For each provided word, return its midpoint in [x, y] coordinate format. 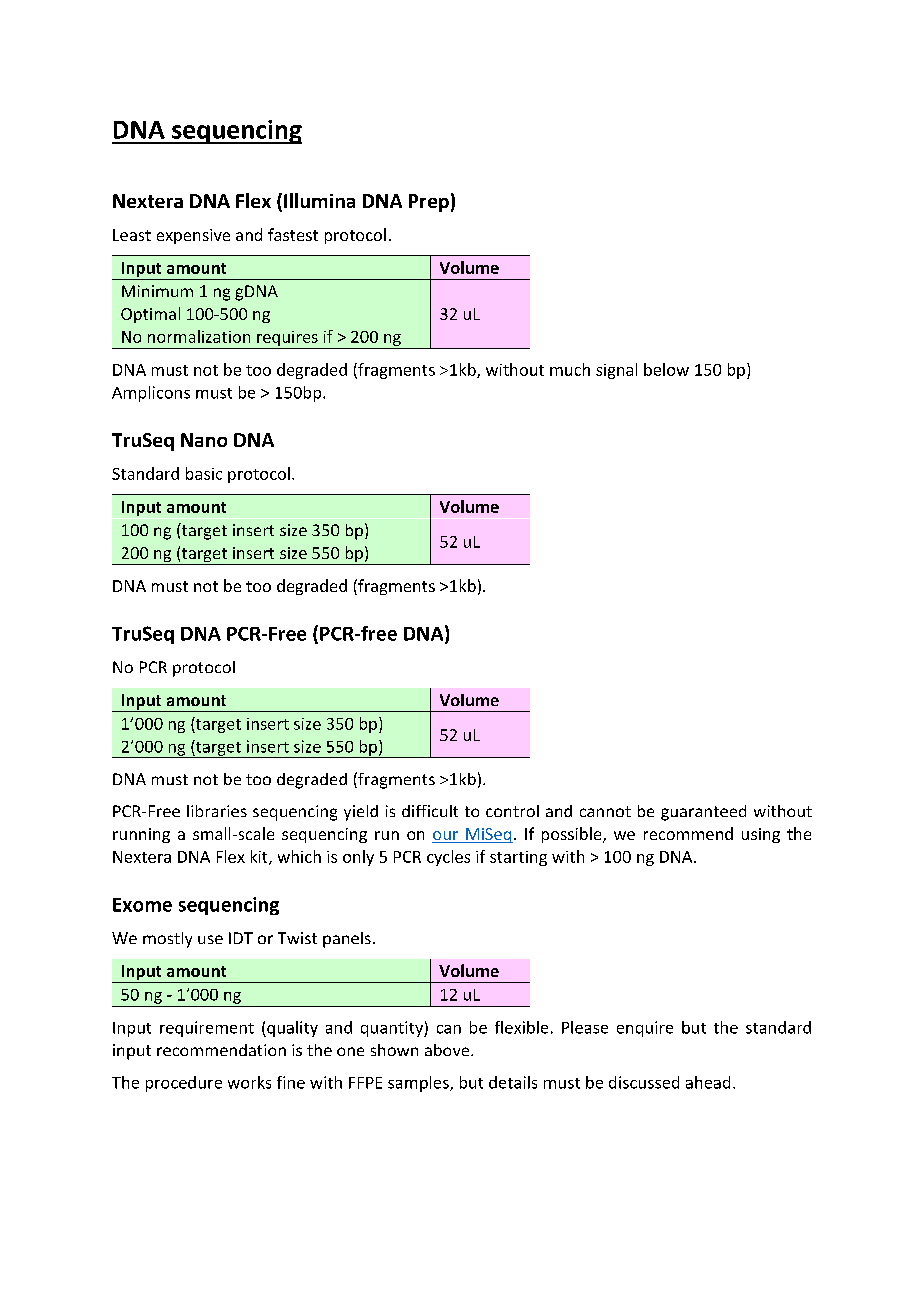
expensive [193, 236]
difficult [430, 811]
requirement [207, 1029]
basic [204, 473]
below [666, 369]
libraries [217, 811]
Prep [429, 203]
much [570, 369]
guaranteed [703, 813]
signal [616, 371]
